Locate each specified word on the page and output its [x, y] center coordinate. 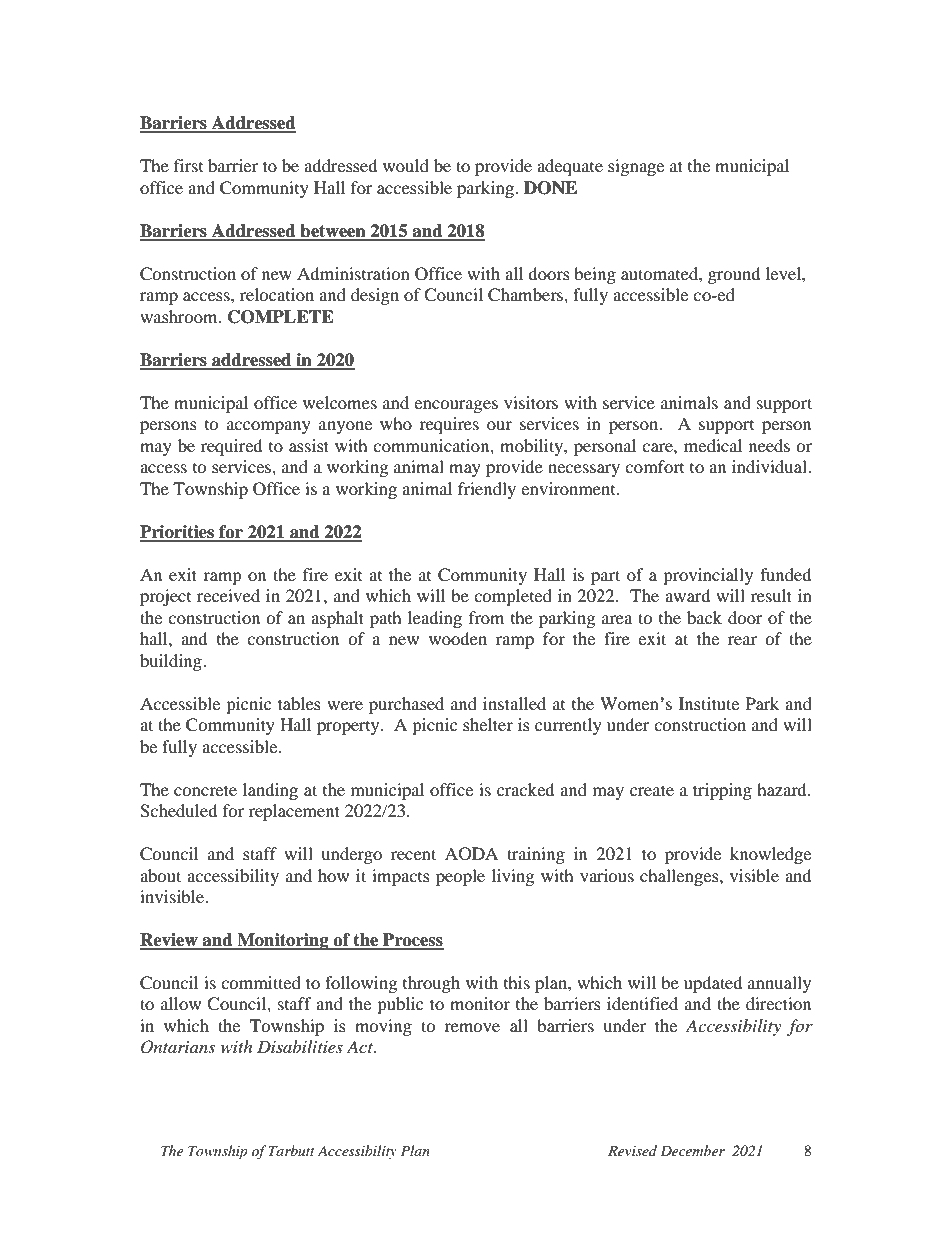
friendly [487, 490]
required [232, 447]
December [692, 1150]
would [406, 165]
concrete [205, 790]
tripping [722, 791]
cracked [526, 789]
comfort [654, 466]
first [188, 165]
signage [636, 167]
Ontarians [178, 1047]
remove [472, 1027]
